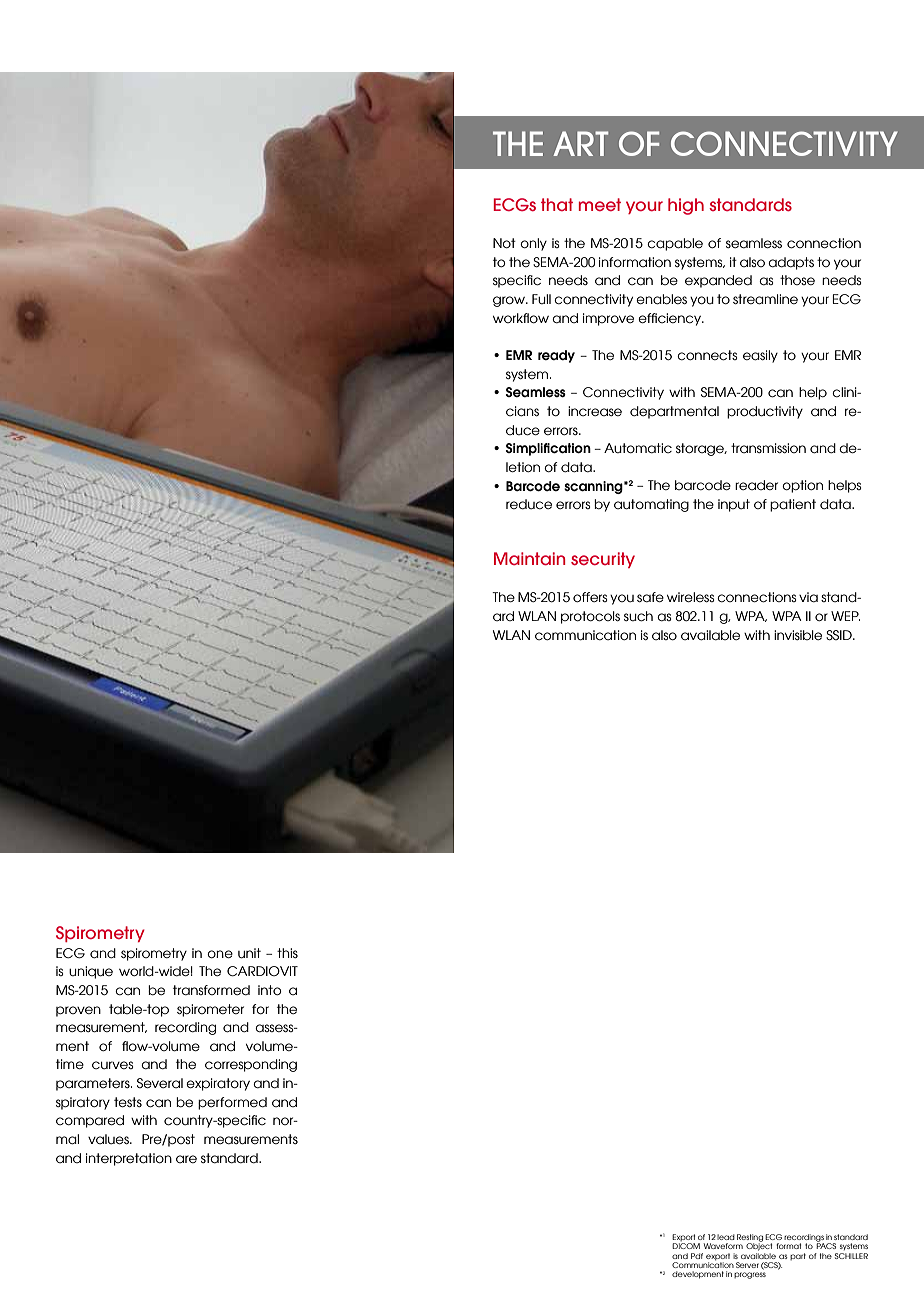  What do you see at coordinates (533, 244) in the document?
I see `only` at bounding box center [533, 244].
